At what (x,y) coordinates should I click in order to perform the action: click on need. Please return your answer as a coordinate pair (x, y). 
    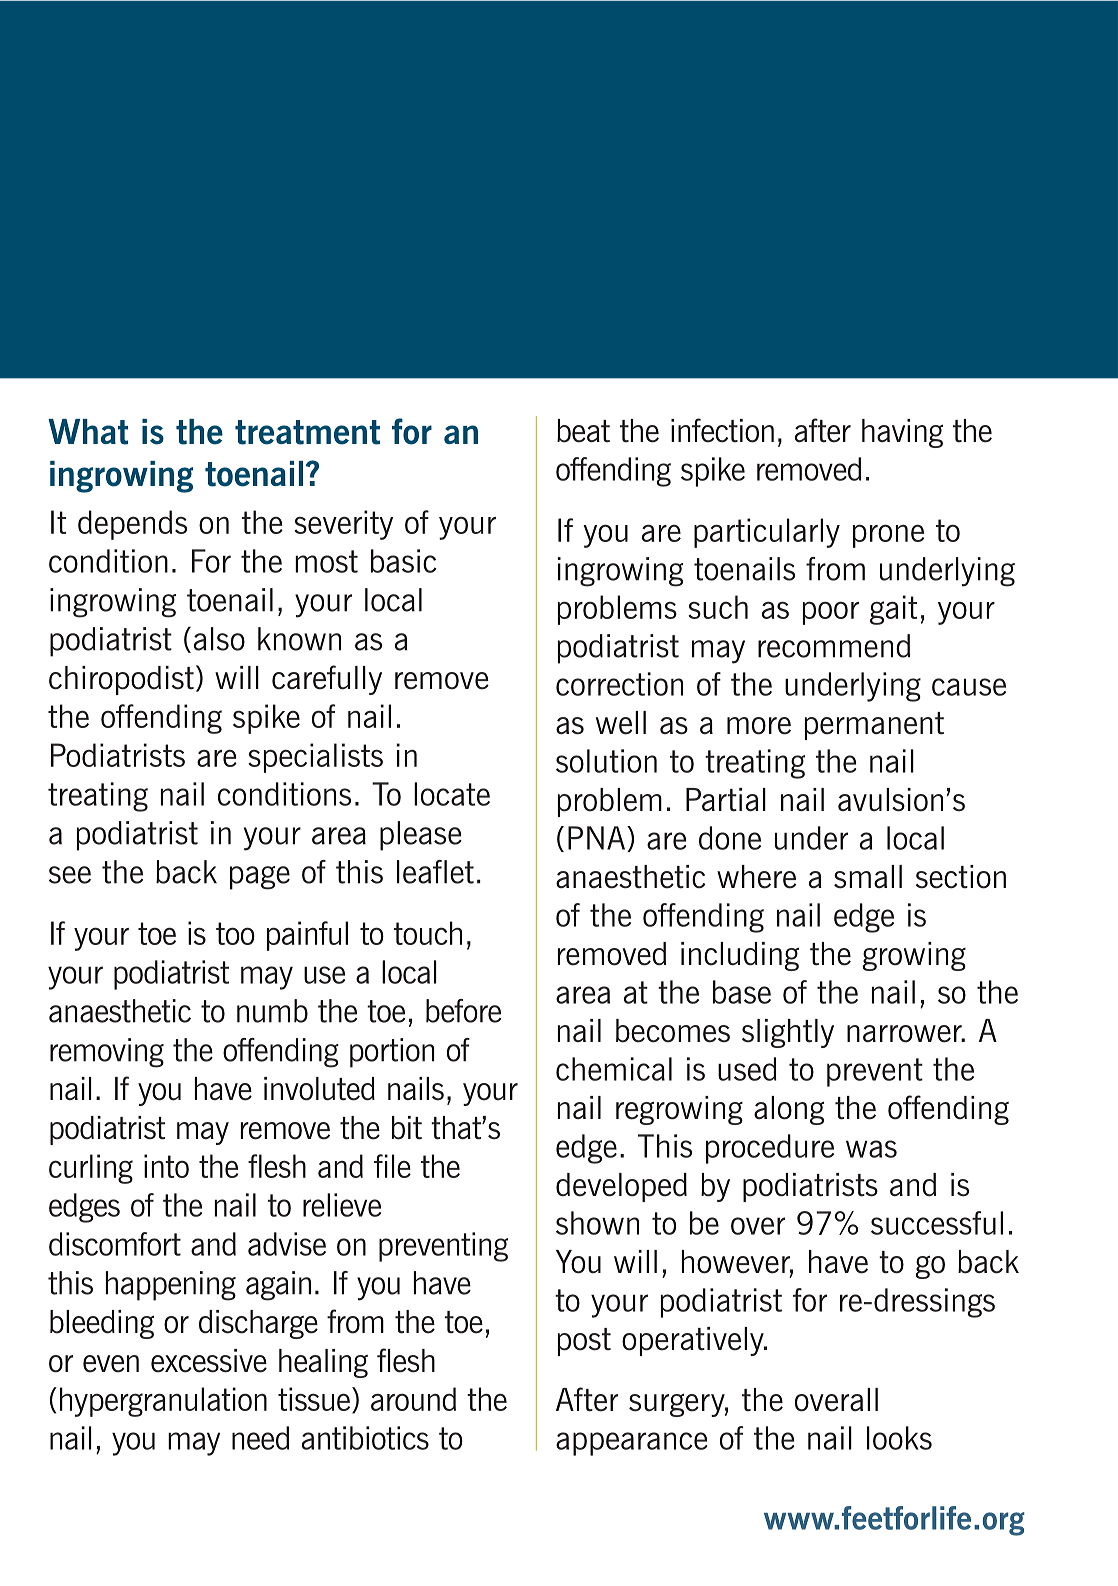
    Looking at the image, I should click on (260, 1438).
